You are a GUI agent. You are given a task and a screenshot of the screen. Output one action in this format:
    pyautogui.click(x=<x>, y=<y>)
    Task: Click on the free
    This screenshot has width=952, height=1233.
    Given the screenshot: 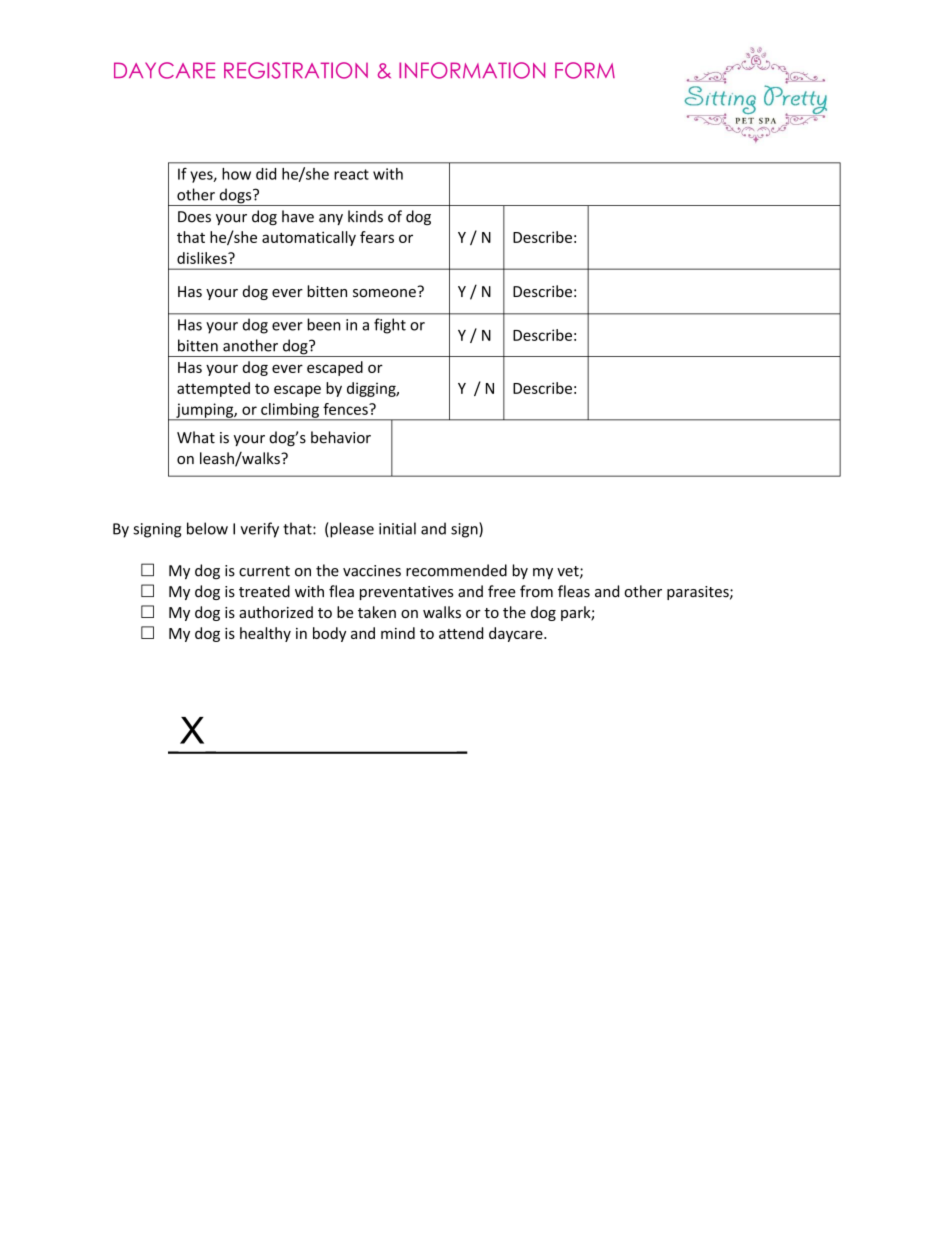 What is the action you would take?
    pyautogui.click(x=502, y=591)
